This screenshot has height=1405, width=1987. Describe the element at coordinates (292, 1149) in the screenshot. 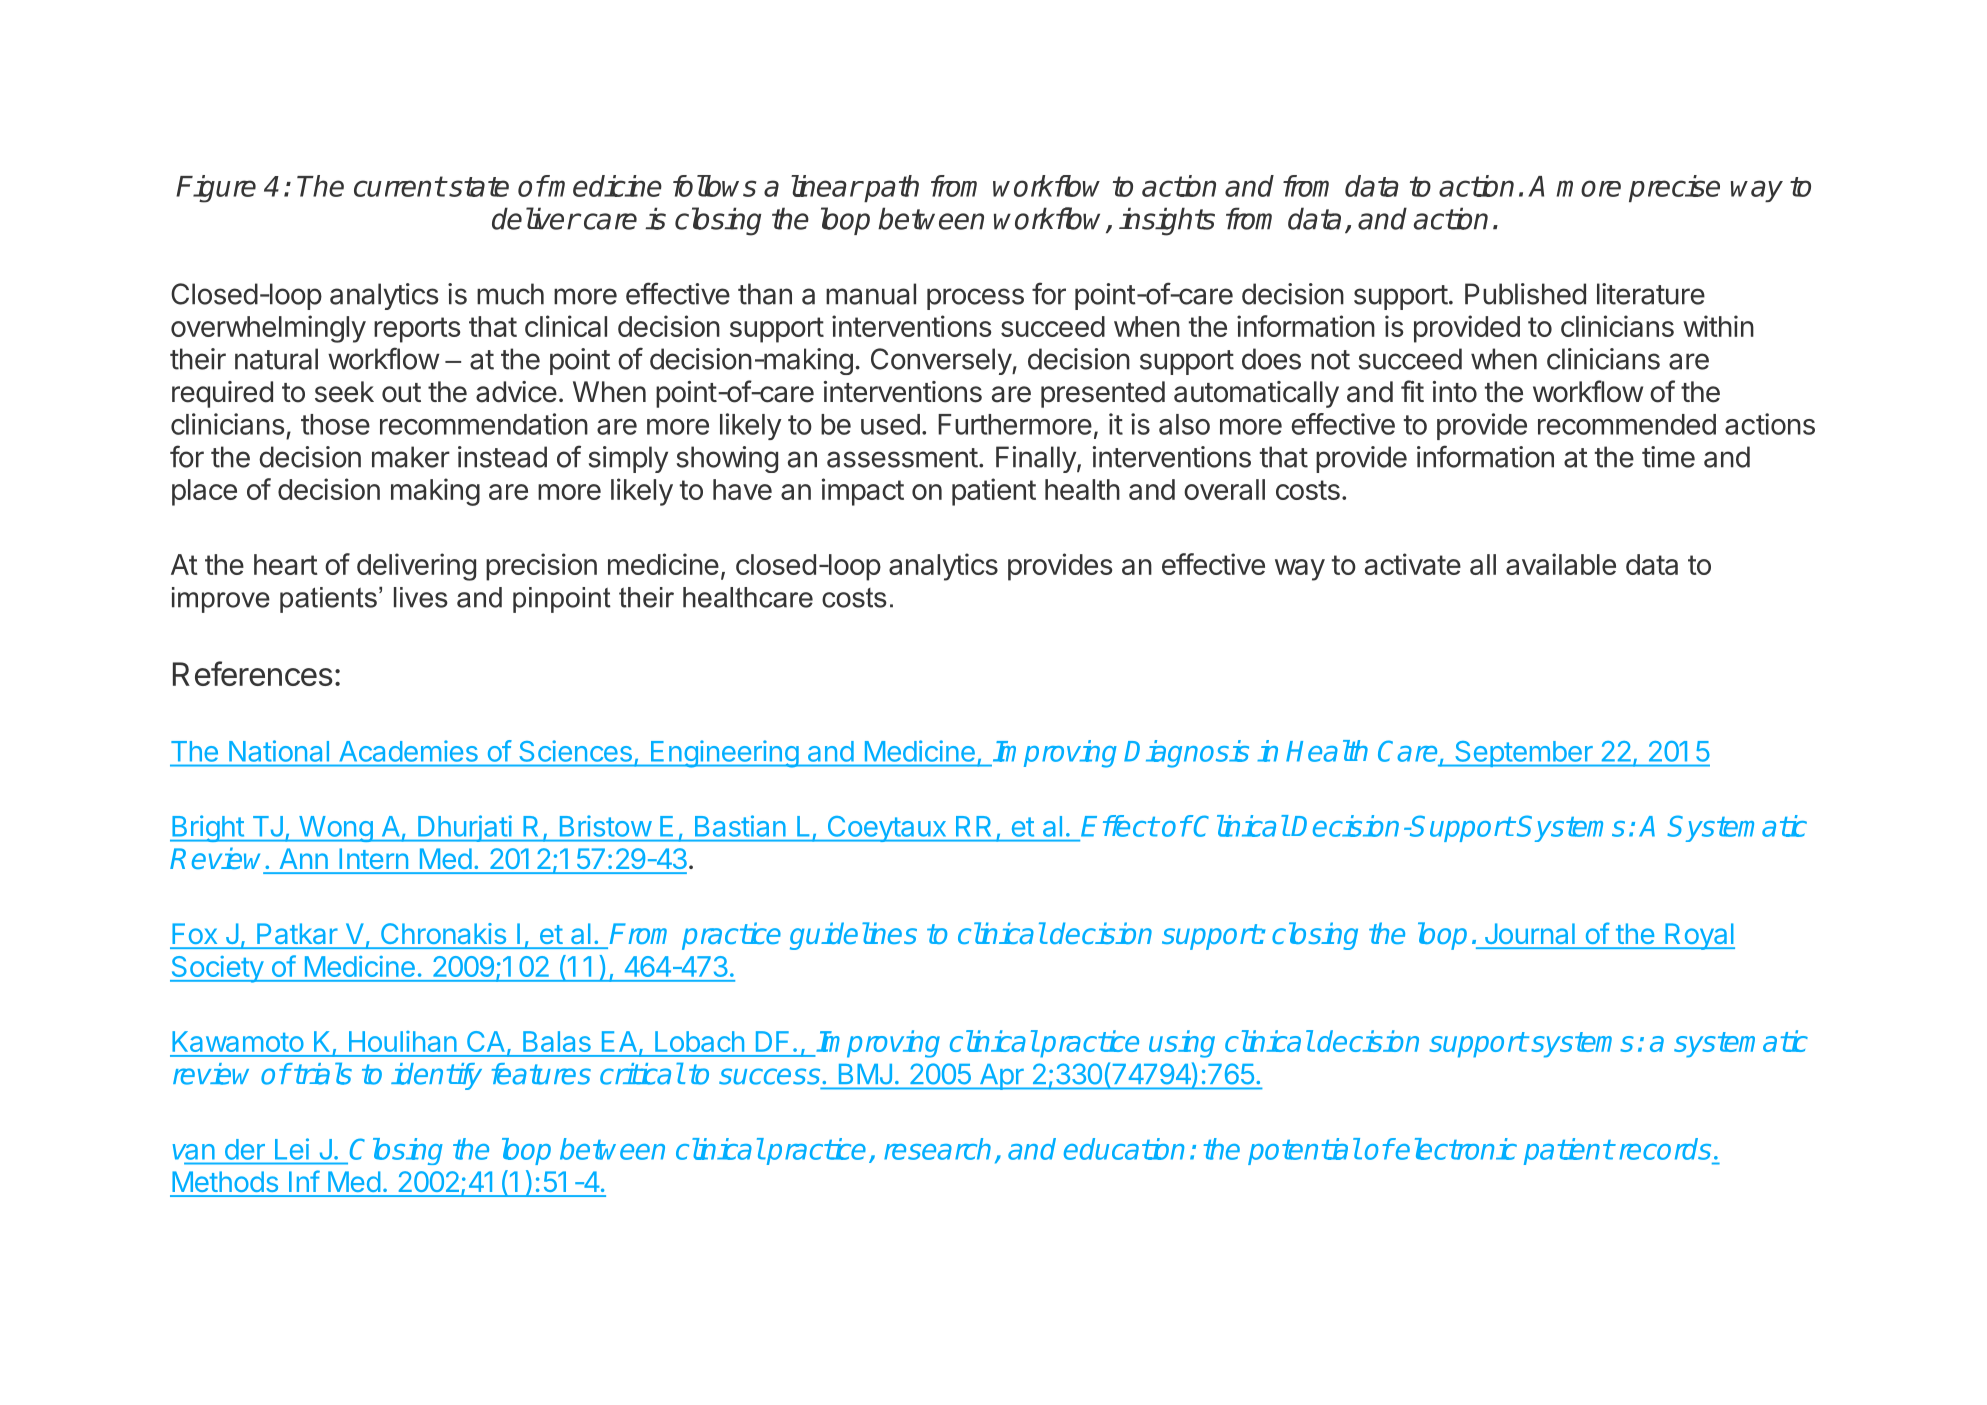

I see `Lei` at that location.
